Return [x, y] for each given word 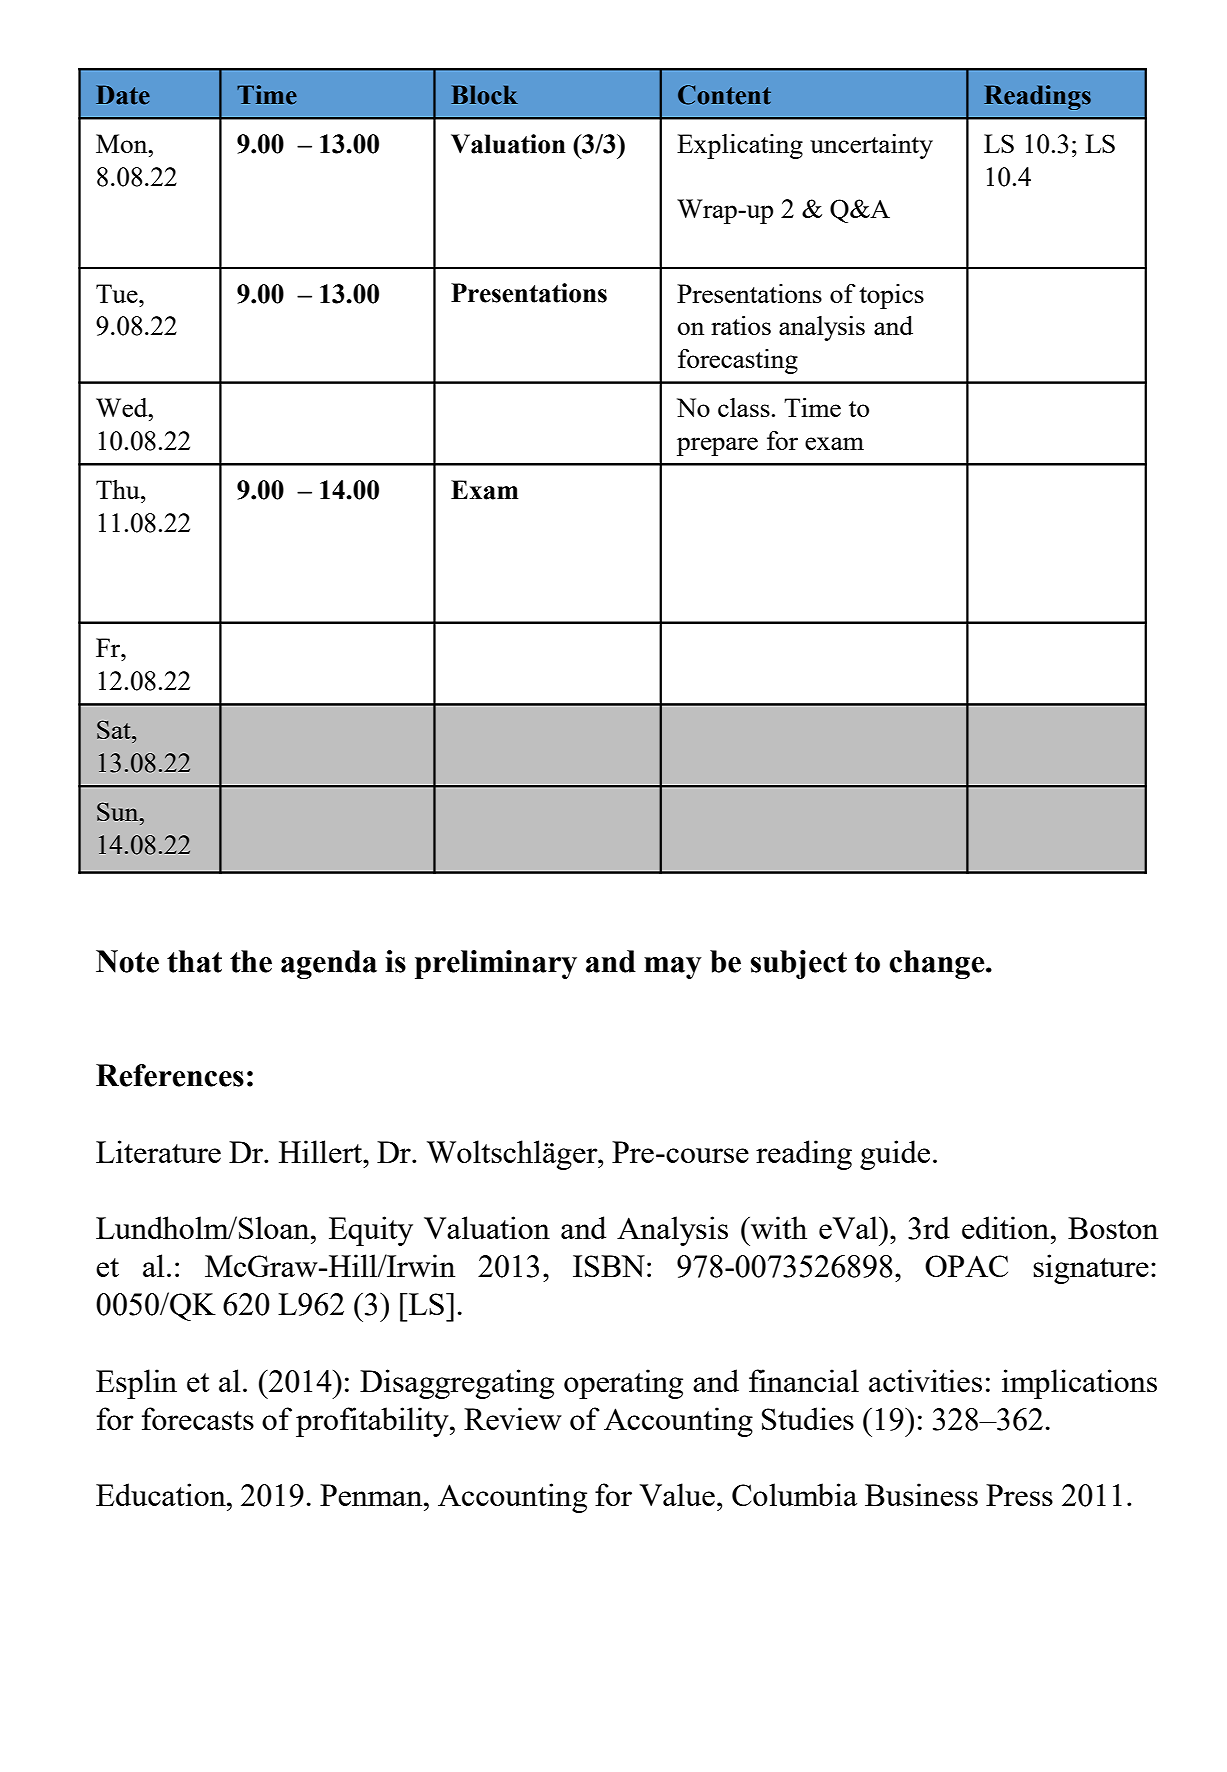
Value [677, 1494]
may [673, 968]
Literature [158, 1151]
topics [891, 296]
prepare [717, 446]
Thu [119, 489]
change [938, 964]
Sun [119, 811]
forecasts [198, 1418]
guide [895, 1155]
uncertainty [871, 146]
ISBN [609, 1266]
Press [1019, 1495]
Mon [123, 143]
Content [724, 95]
